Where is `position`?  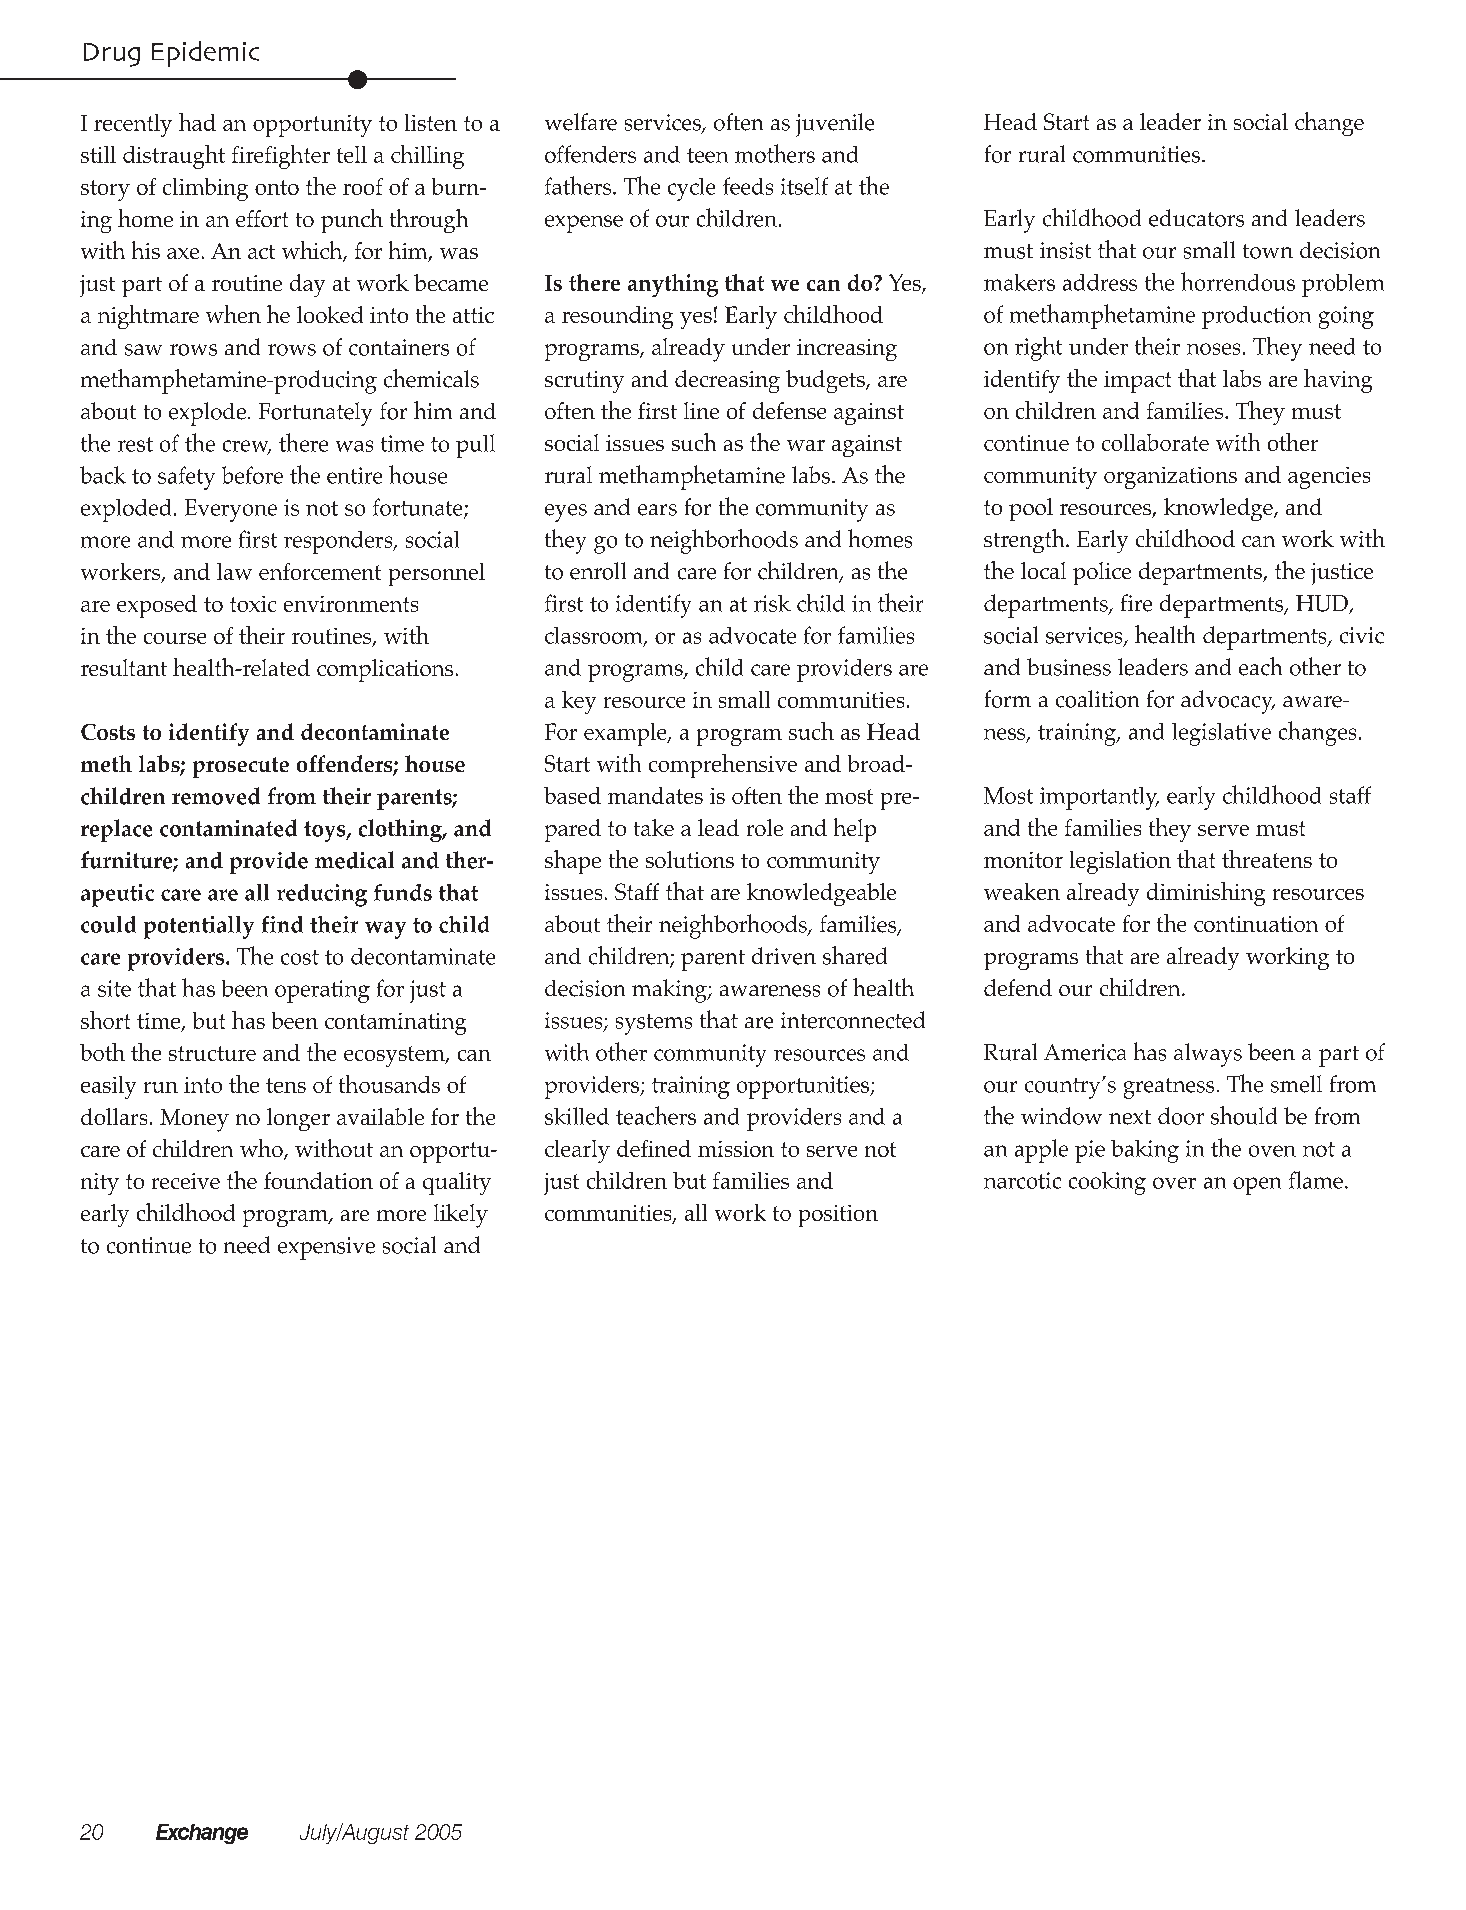 position is located at coordinates (838, 1216).
